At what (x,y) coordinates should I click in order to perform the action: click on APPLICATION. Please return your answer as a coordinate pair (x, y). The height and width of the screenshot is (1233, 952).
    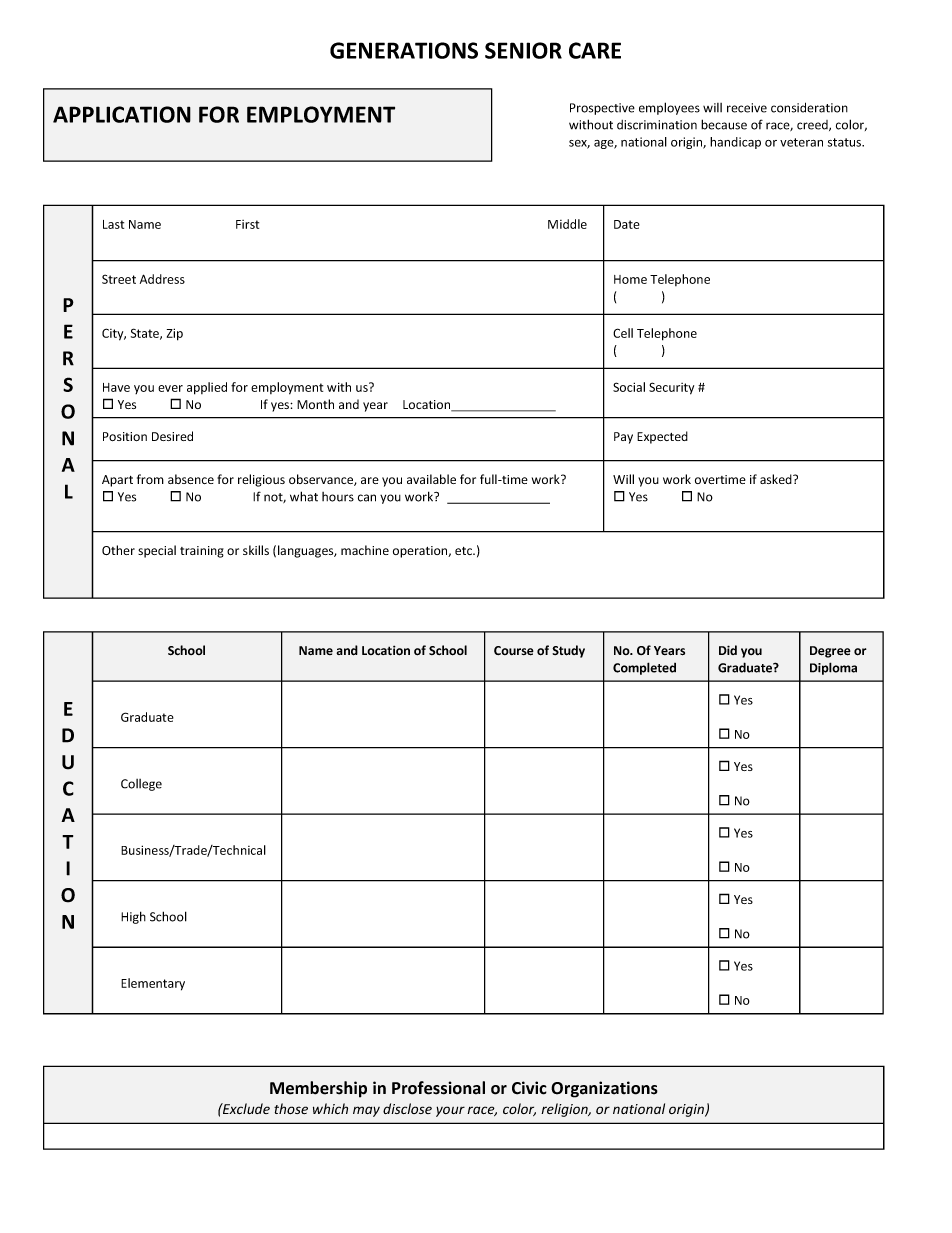
    Looking at the image, I should click on (122, 114).
